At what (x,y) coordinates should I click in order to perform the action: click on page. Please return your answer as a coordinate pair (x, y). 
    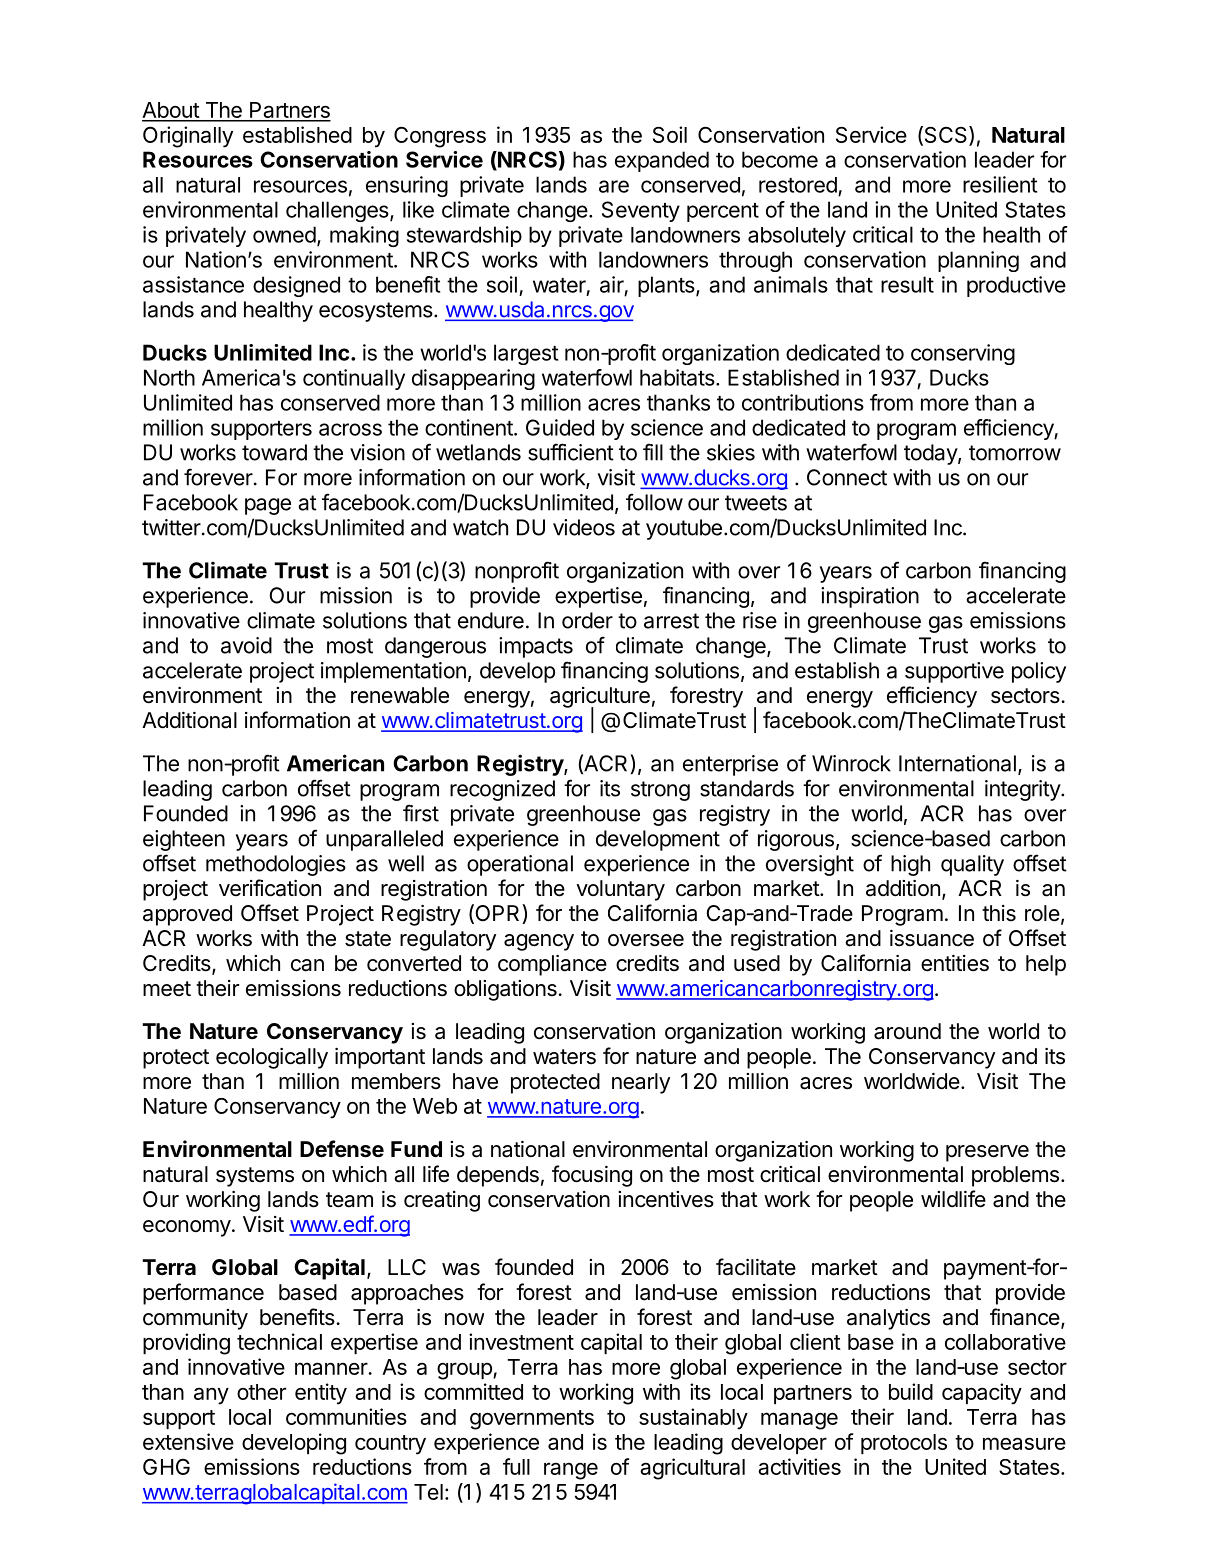
    Looking at the image, I should click on (268, 506).
